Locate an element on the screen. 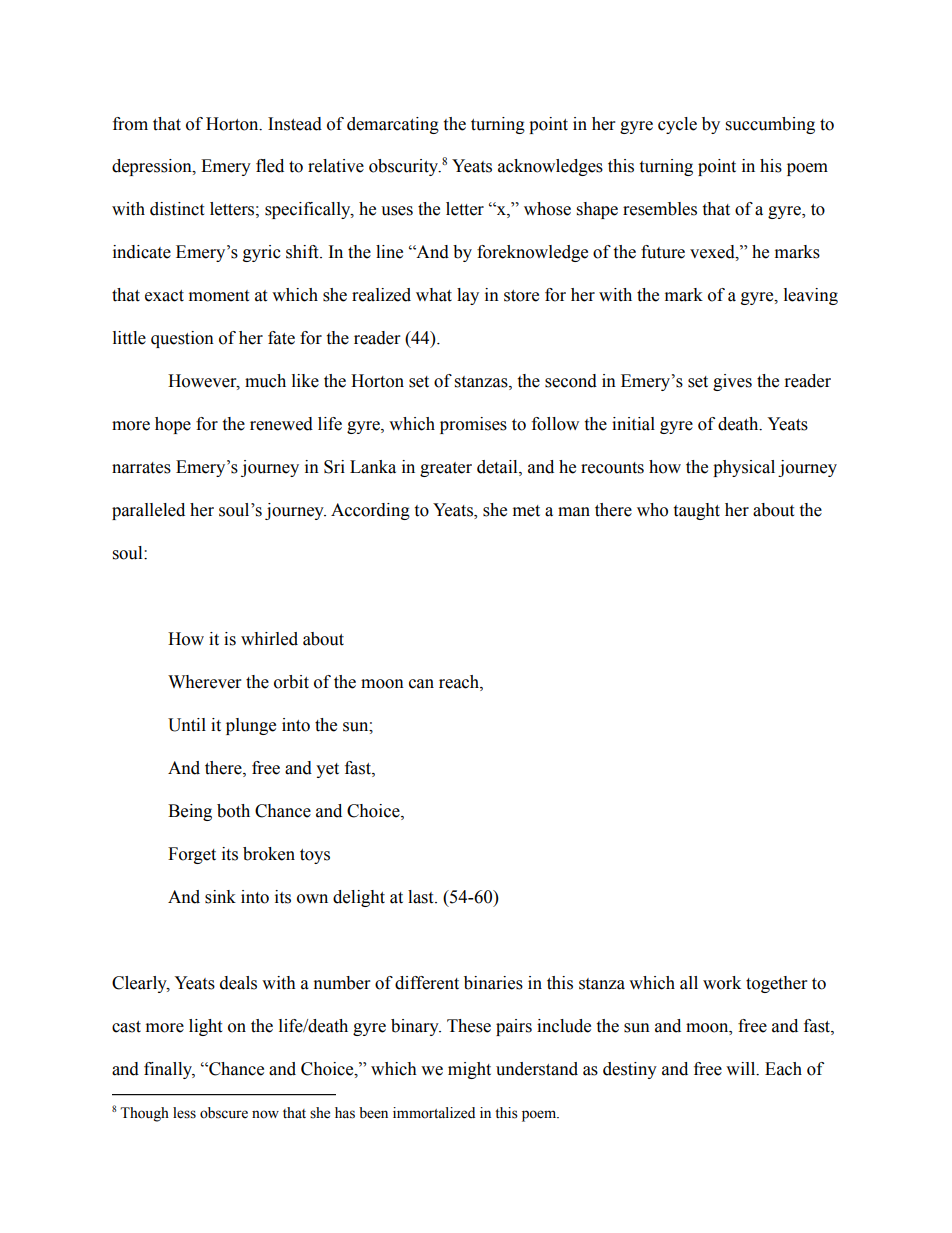  can is located at coordinates (421, 684).
